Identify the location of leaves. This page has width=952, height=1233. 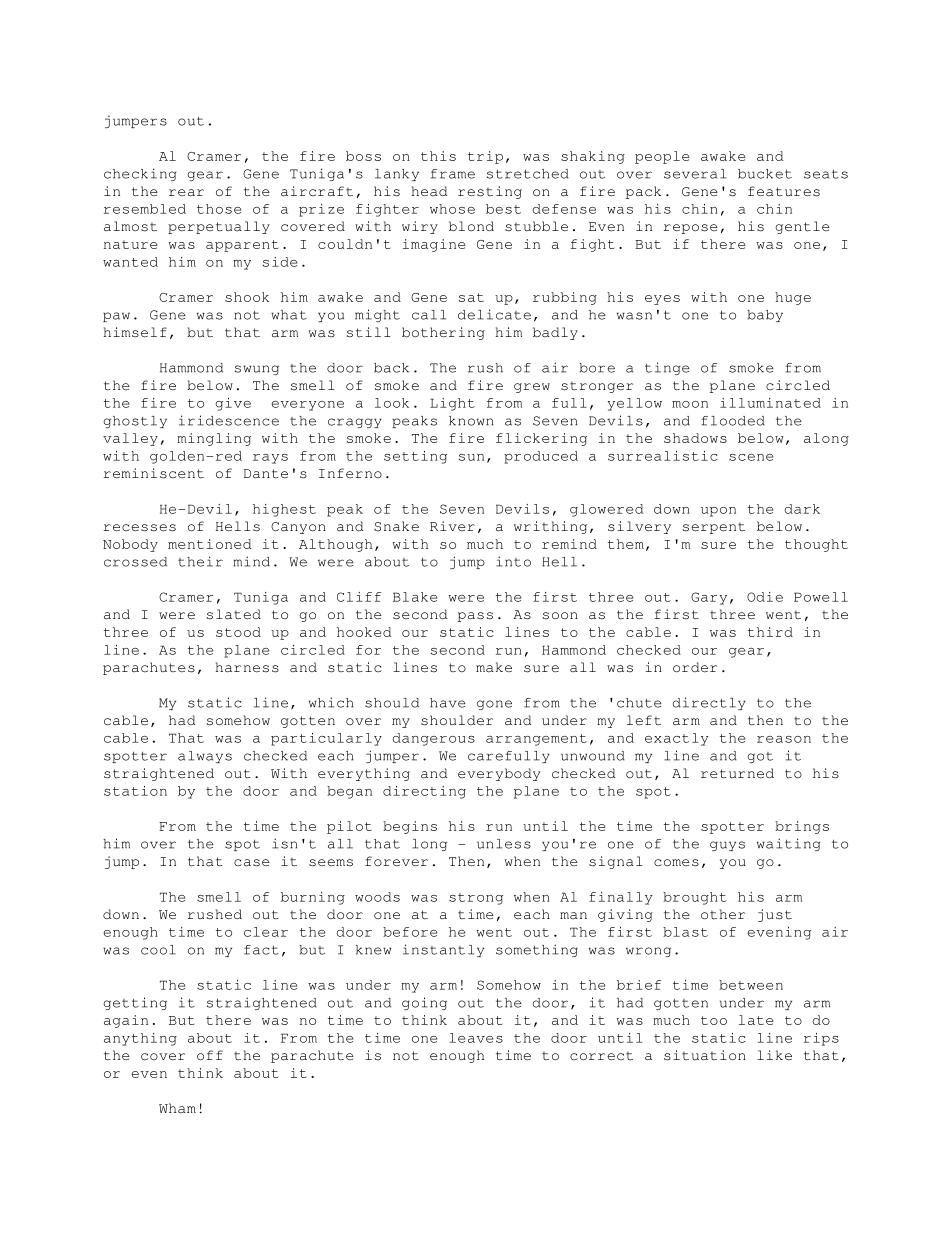
(476, 1038).
